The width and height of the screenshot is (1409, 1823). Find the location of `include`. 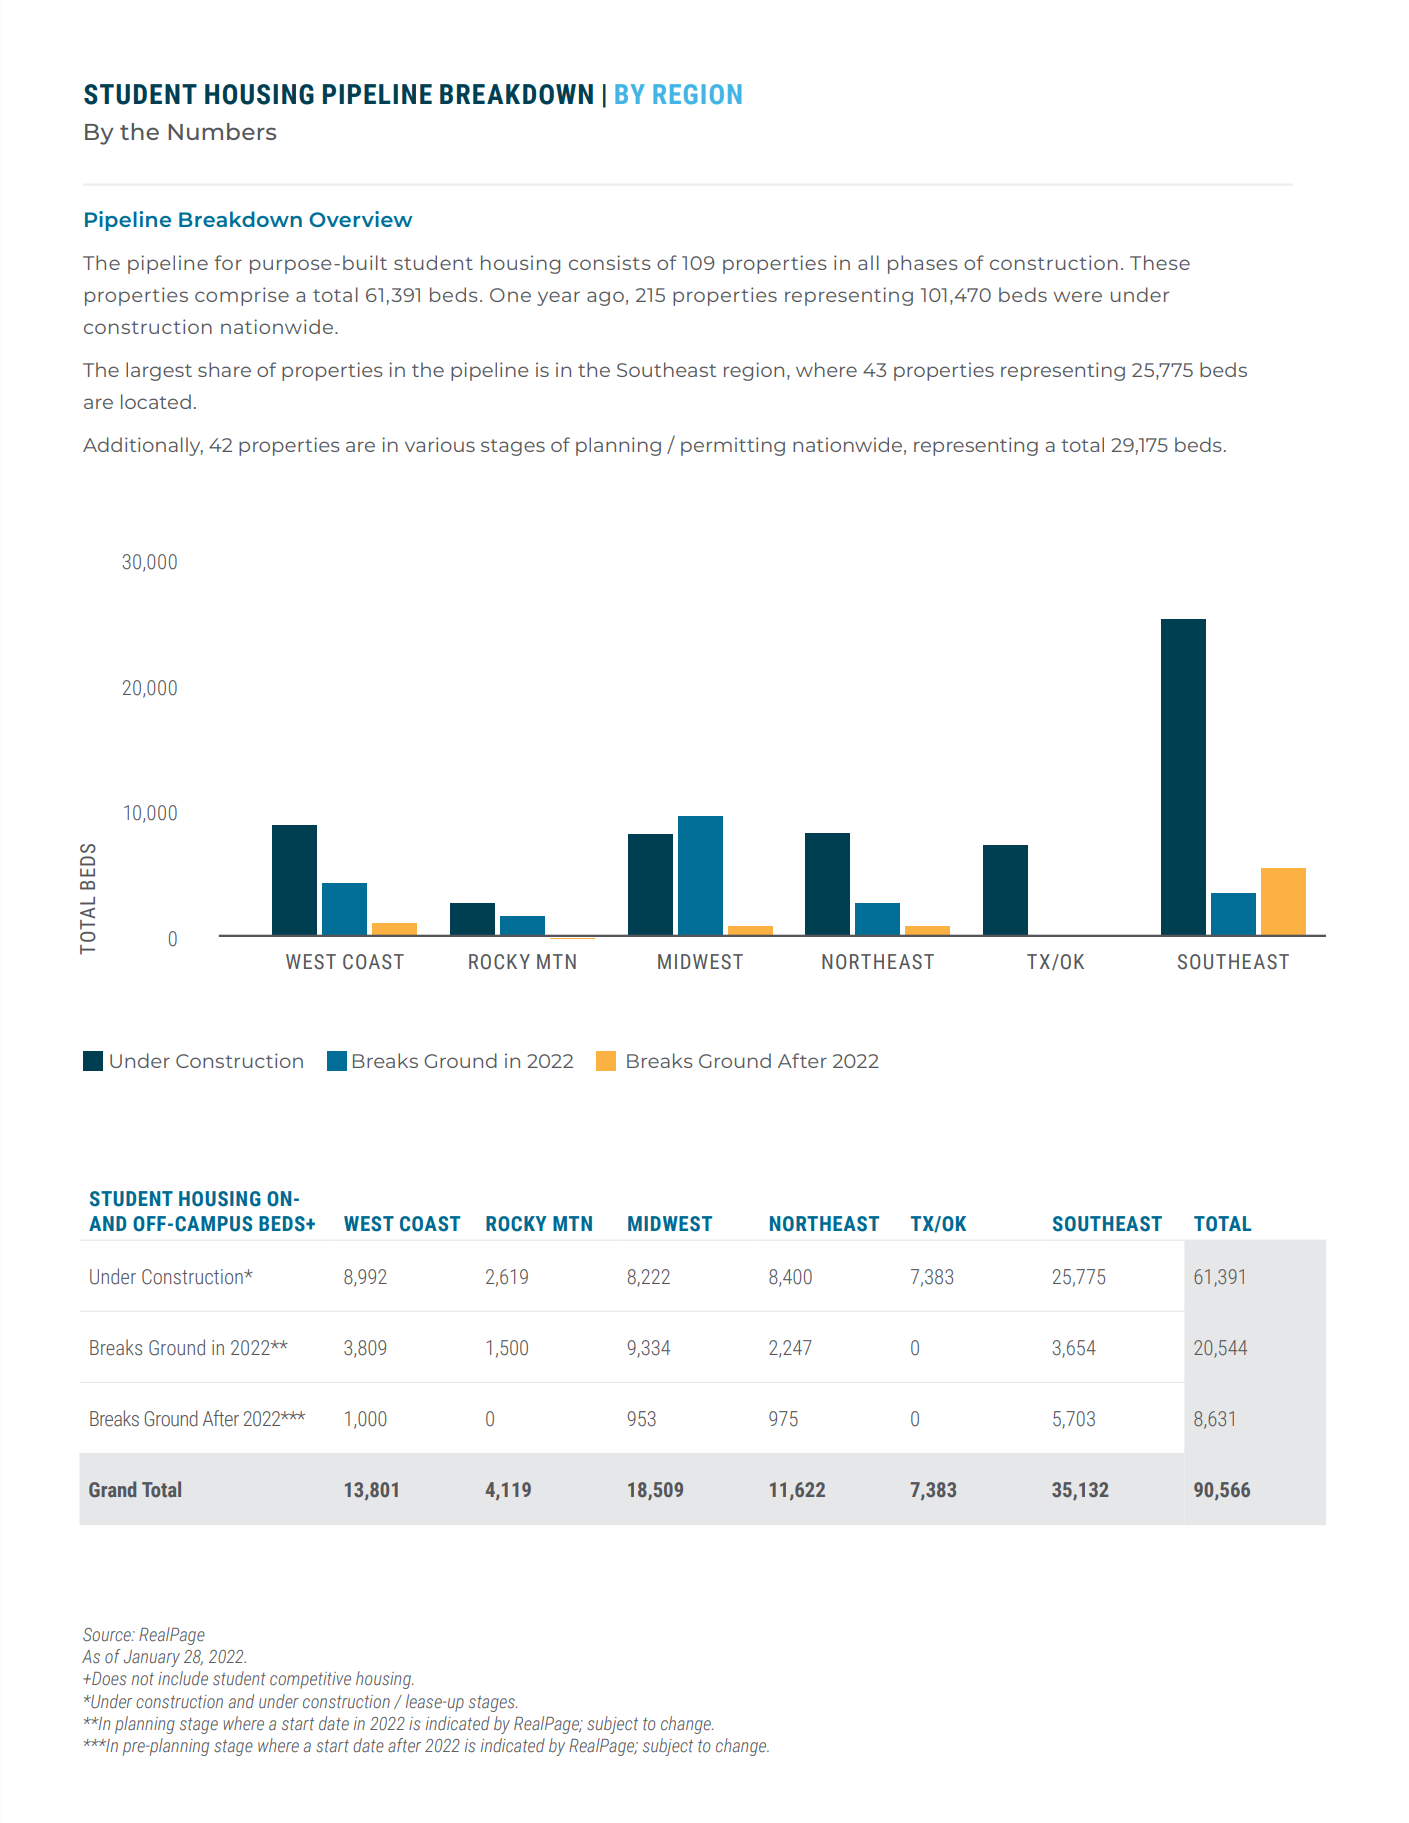

include is located at coordinates (183, 1678).
